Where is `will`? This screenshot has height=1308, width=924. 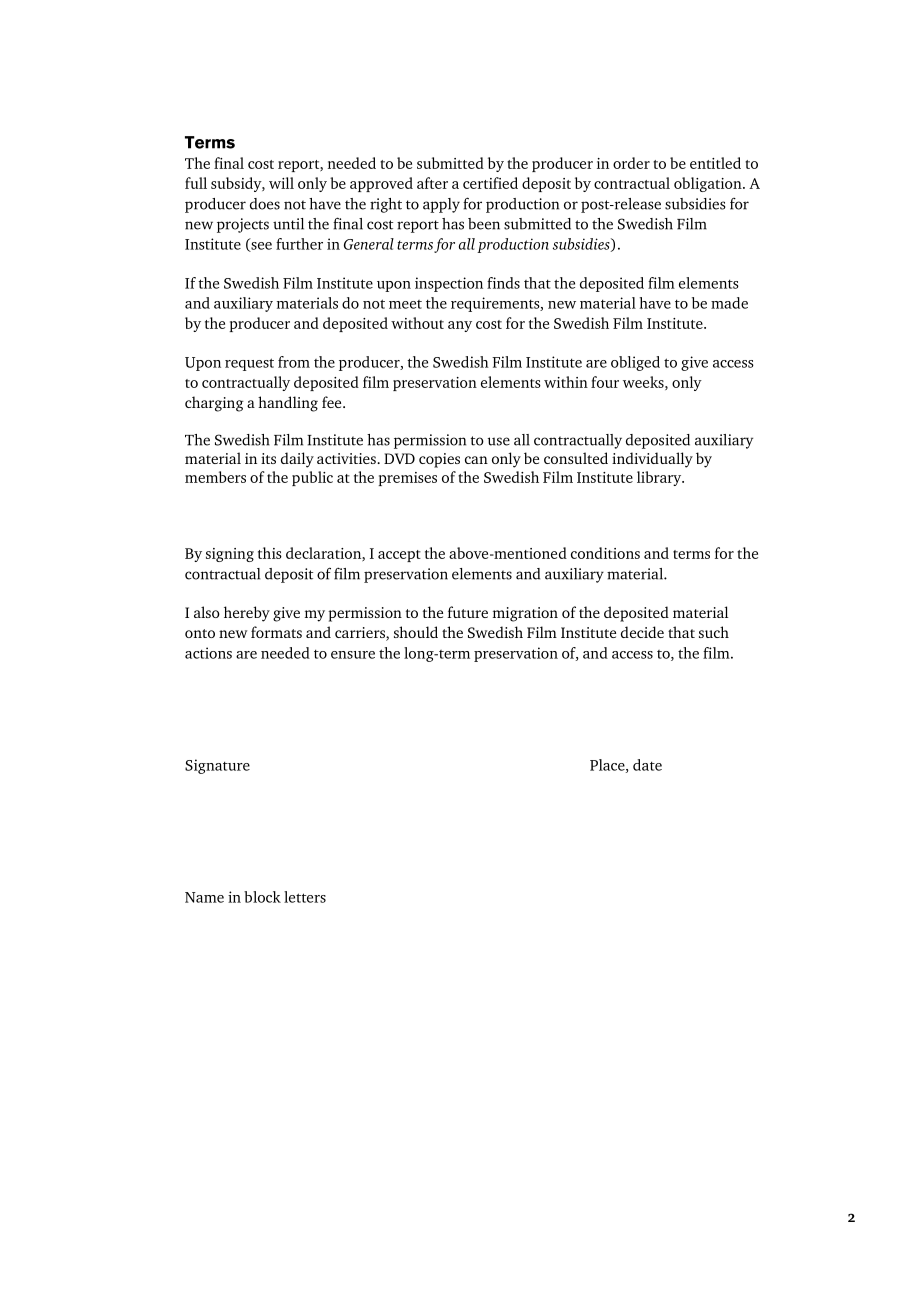 will is located at coordinates (281, 183).
